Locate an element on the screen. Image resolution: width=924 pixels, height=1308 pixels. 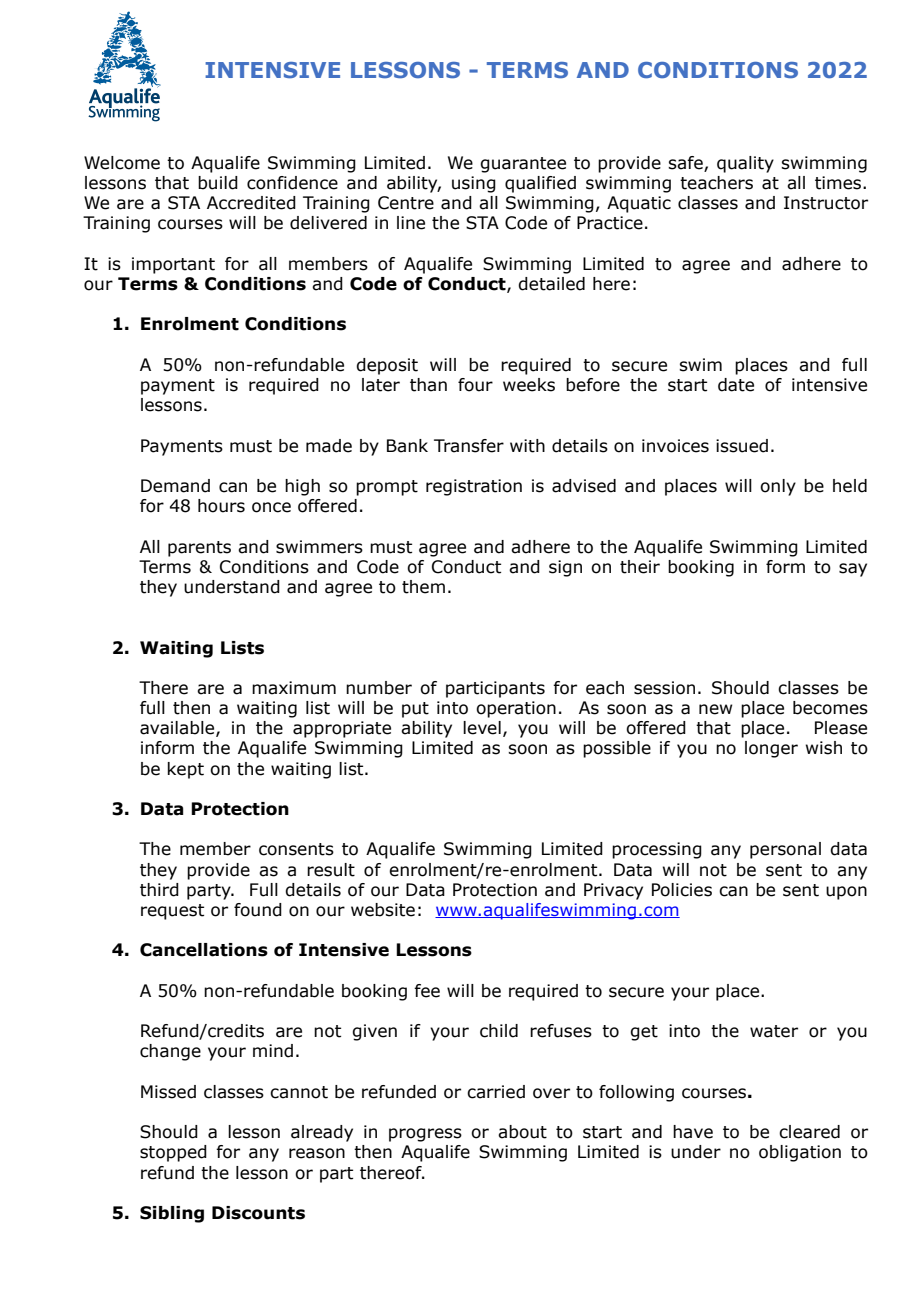
personal is located at coordinates (785, 850).
